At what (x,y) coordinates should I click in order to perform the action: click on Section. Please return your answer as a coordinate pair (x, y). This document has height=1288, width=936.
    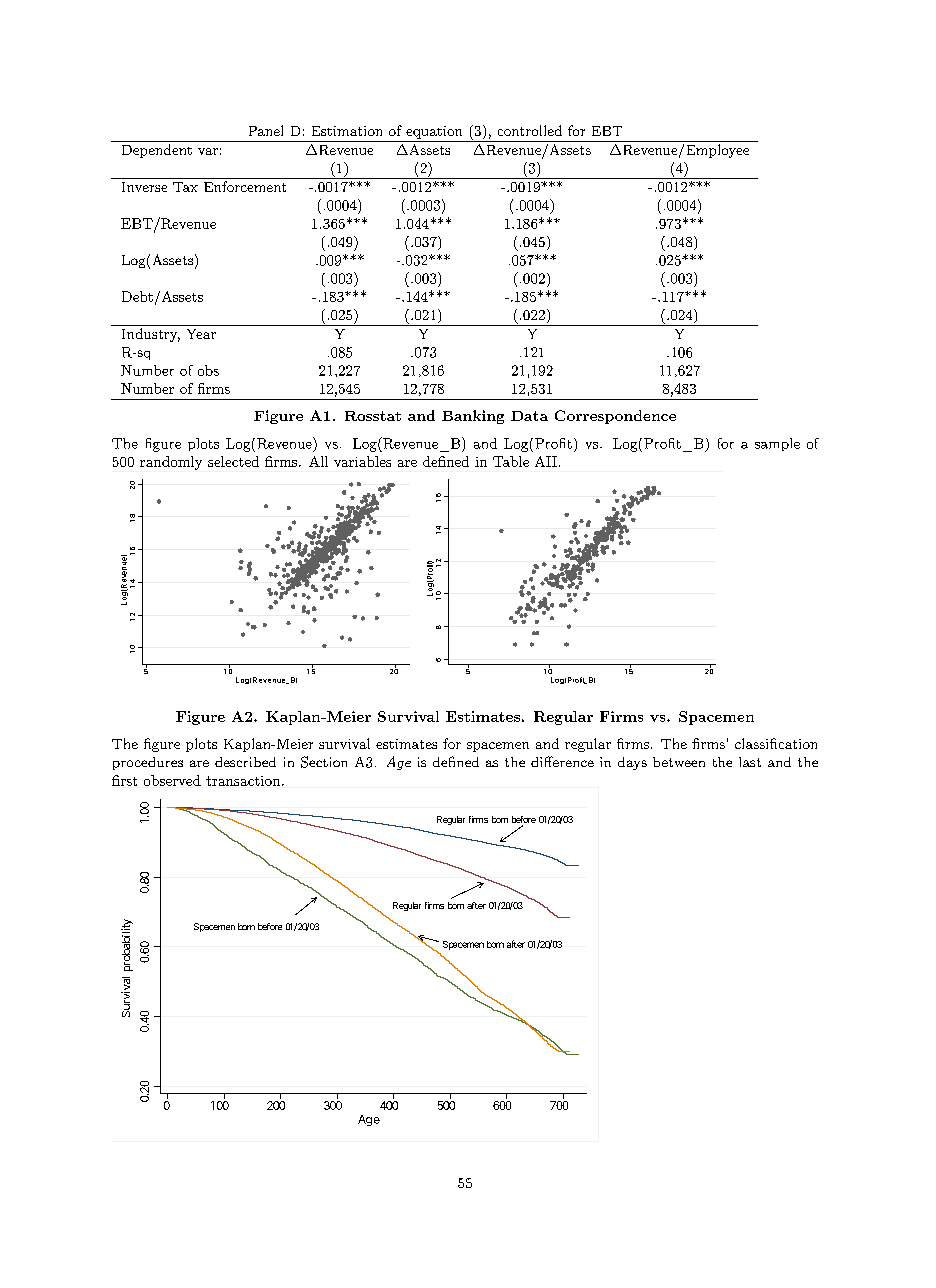
    Looking at the image, I should click on (324, 762).
